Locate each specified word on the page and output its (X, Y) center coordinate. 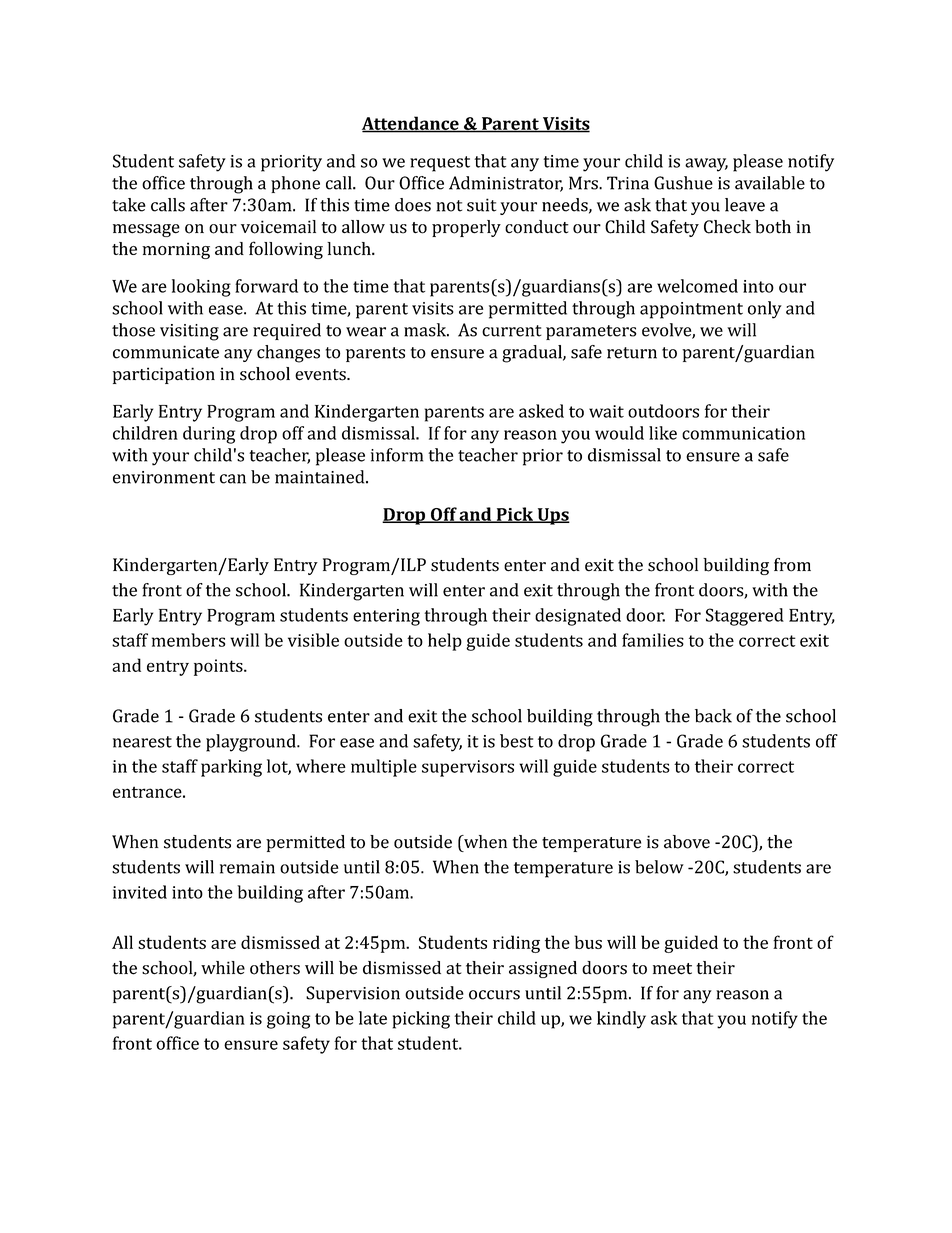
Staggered (745, 617)
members (188, 640)
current (512, 331)
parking (231, 768)
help (445, 642)
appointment (691, 310)
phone (295, 184)
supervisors (468, 768)
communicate (166, 352)
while (223, 968)
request (440, 164)
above (687, 842)
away (706, 165)
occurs (494, 995)
